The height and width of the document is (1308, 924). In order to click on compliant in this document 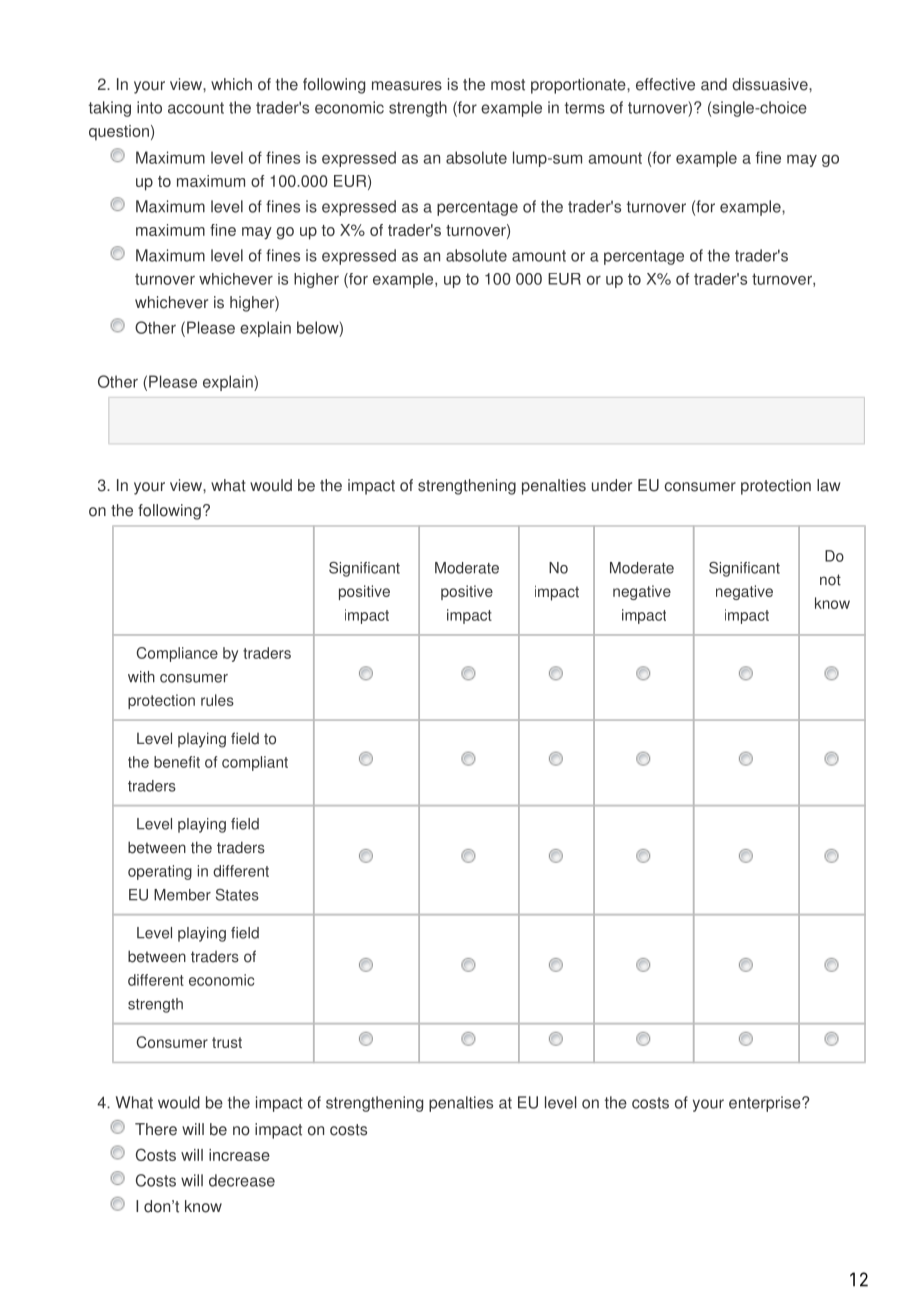, I will do `click(255, 763)`.
